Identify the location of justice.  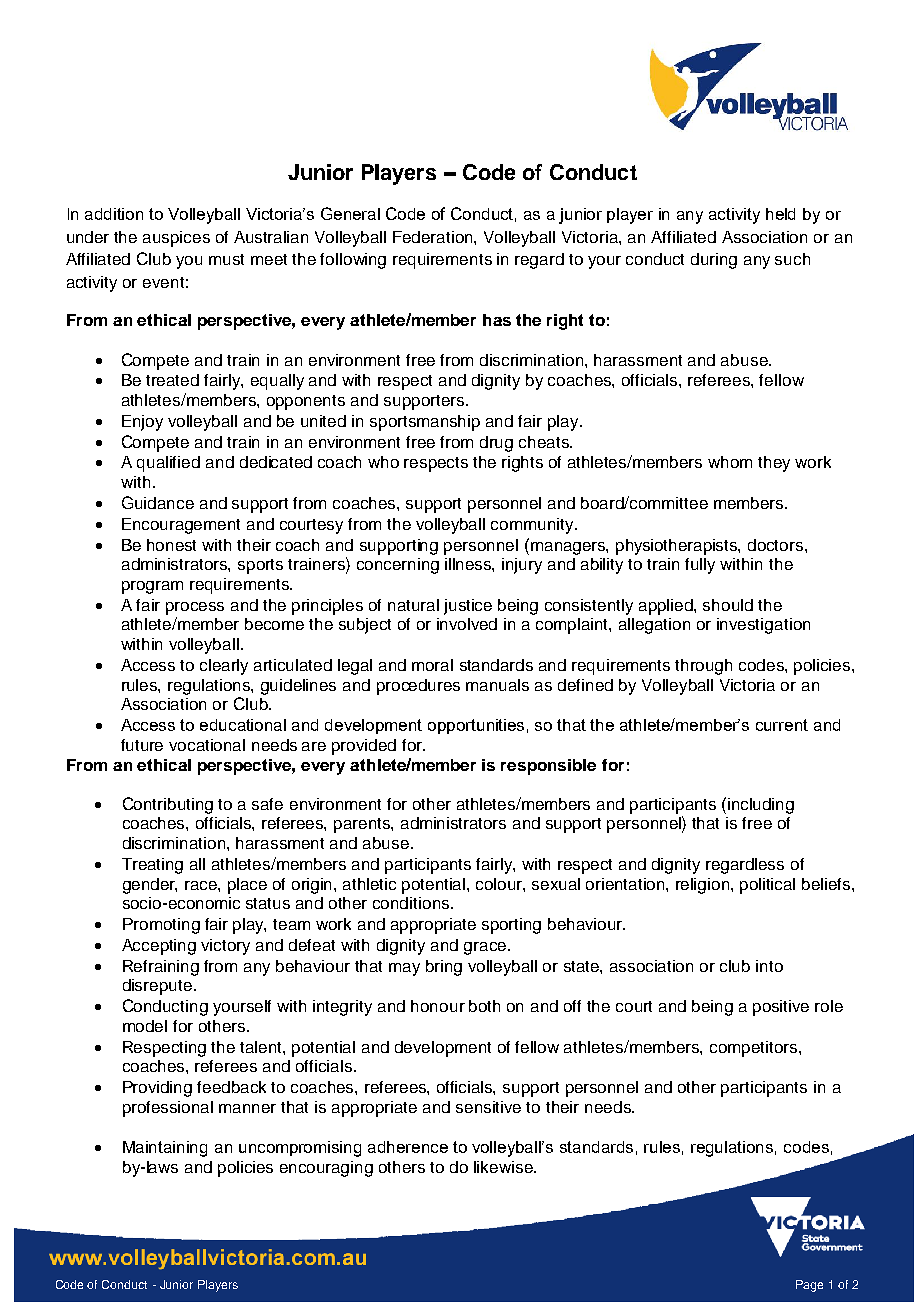
(468, 607).
